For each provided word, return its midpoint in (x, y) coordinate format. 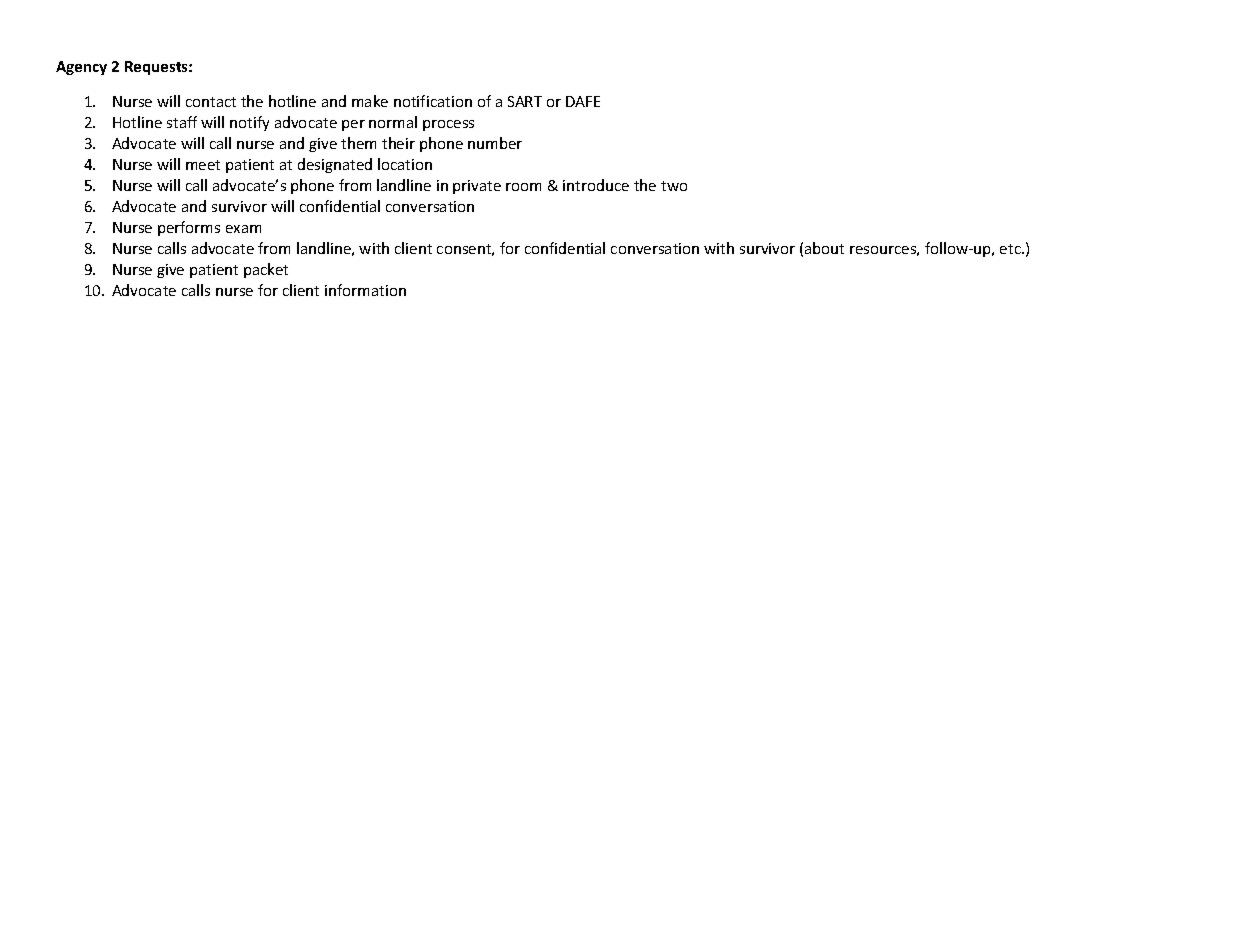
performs (189, 228)
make (370, 101)
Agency (81, 68)
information (365, 290)
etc (1011, 249)
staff (182, 122)
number (495, 143)
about (824, 248)
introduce (596, 185)
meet (203, 165)
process (448, 125)
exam (243, 229)
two (674, 186)
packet (266, 270)
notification (433, 101)
